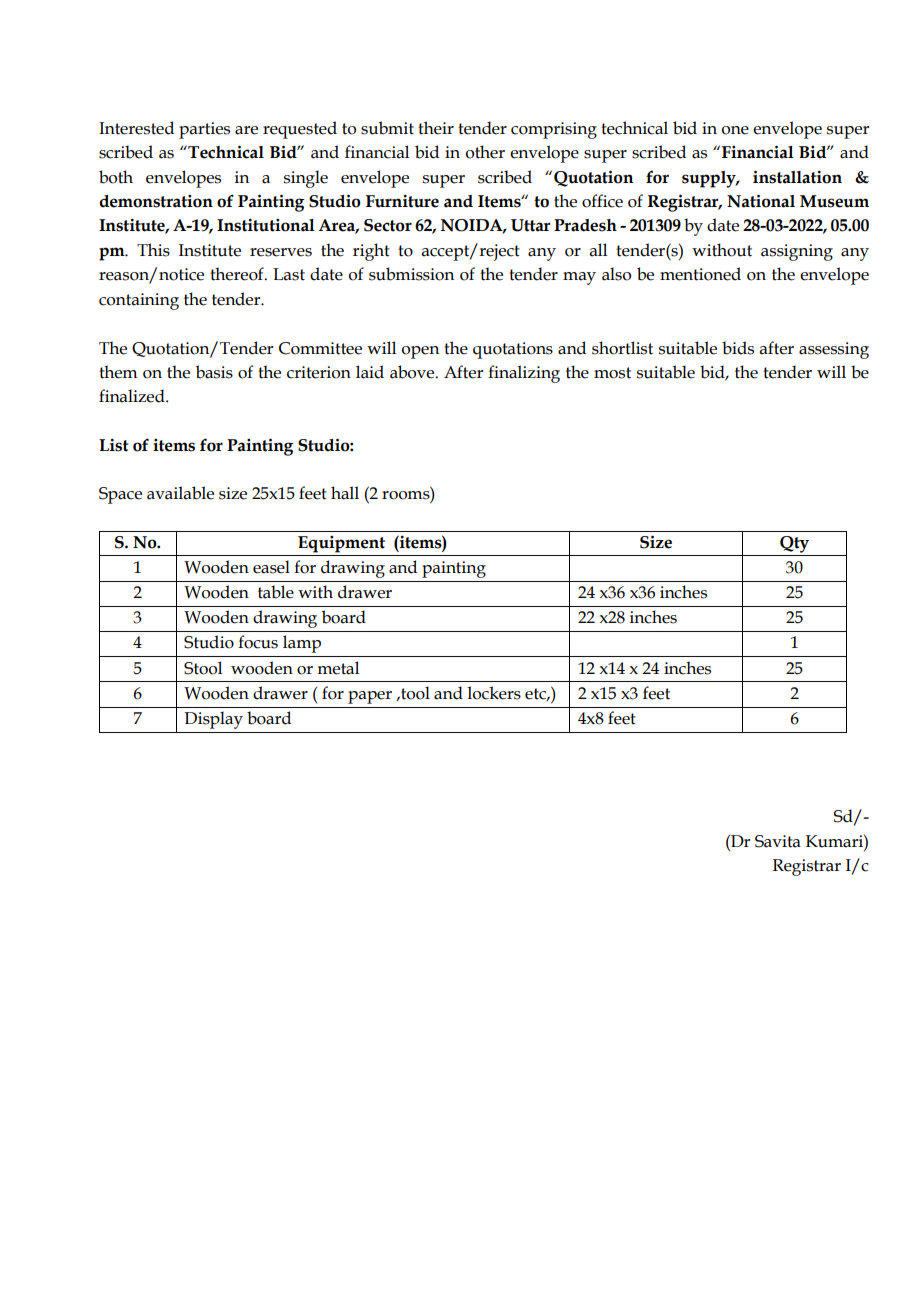 The width and height of the screenshot is (924, 1308). I want to click on finalized, so click(133, 396).
